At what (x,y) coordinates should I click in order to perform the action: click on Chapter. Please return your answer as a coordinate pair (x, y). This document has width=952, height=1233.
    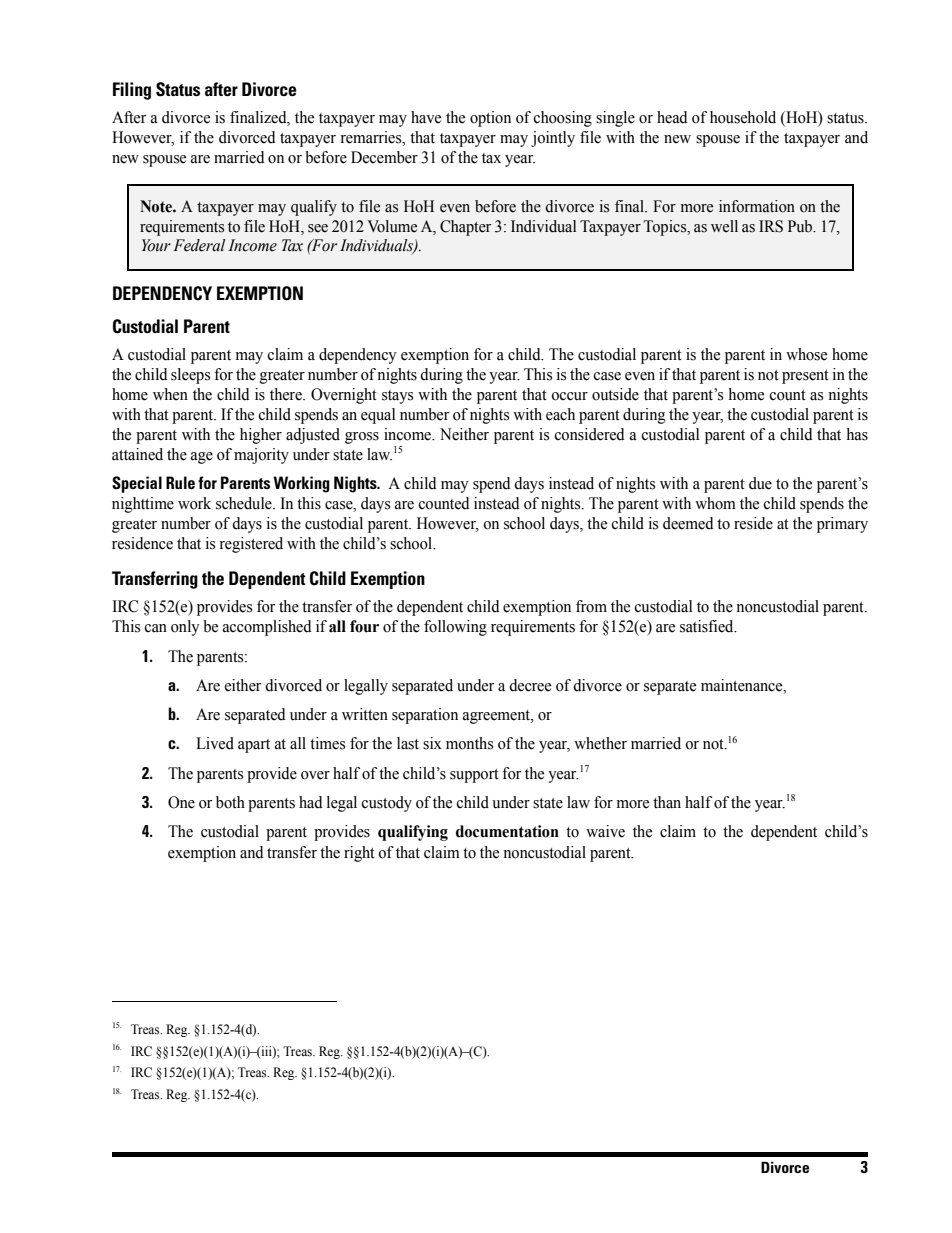
    Looking at the image, I should click on (465, 228).
